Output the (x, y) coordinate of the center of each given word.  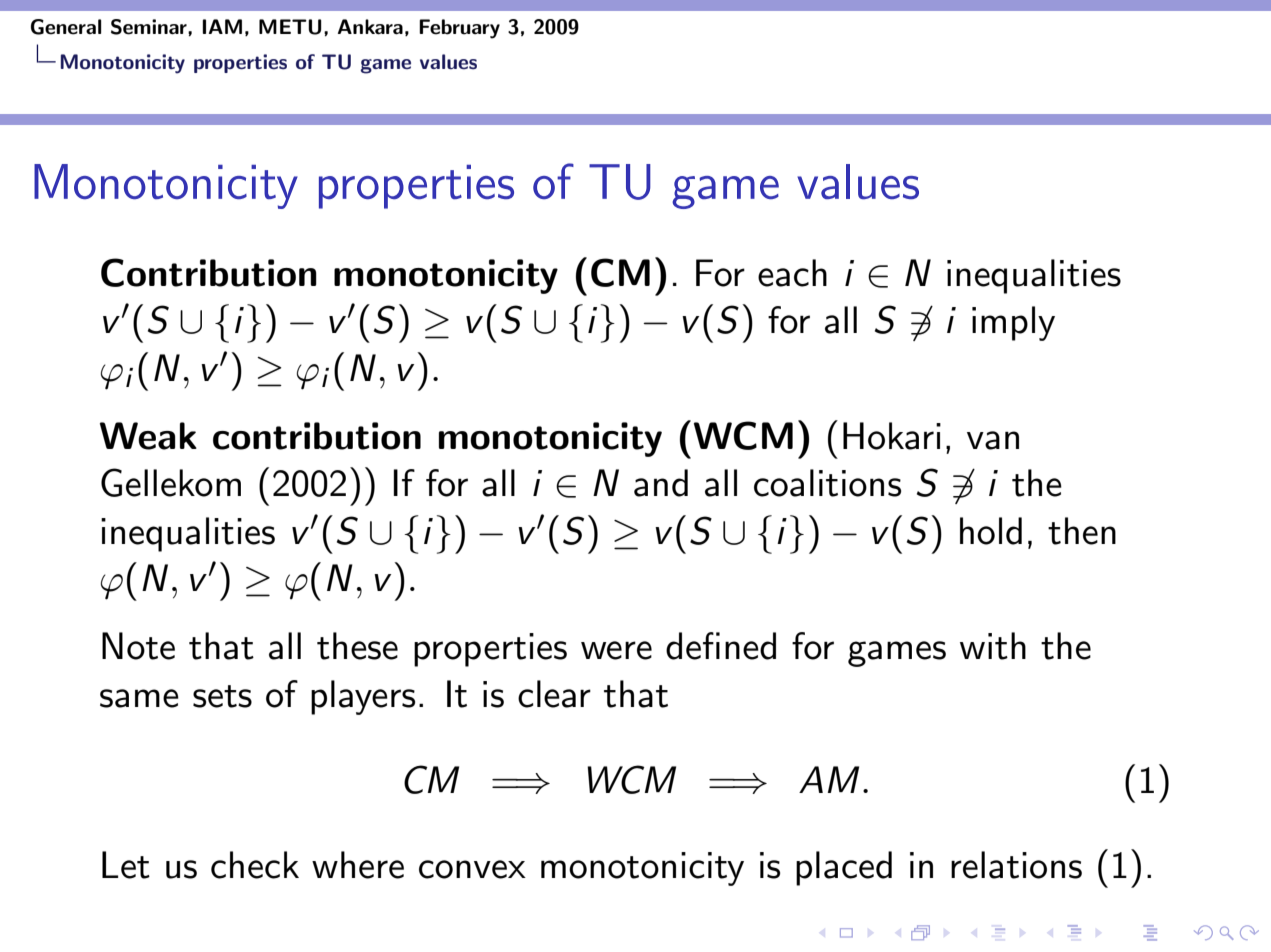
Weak (148, 436)
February (459, 29)
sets (222, 696)
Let (126, 865)
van (993, 440)
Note (138, 646)
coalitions (827, 483)
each (792, 273)
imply (1013, 323)
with (993, 646)
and (661, 483)
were (616, 650)
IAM (222, 26)
